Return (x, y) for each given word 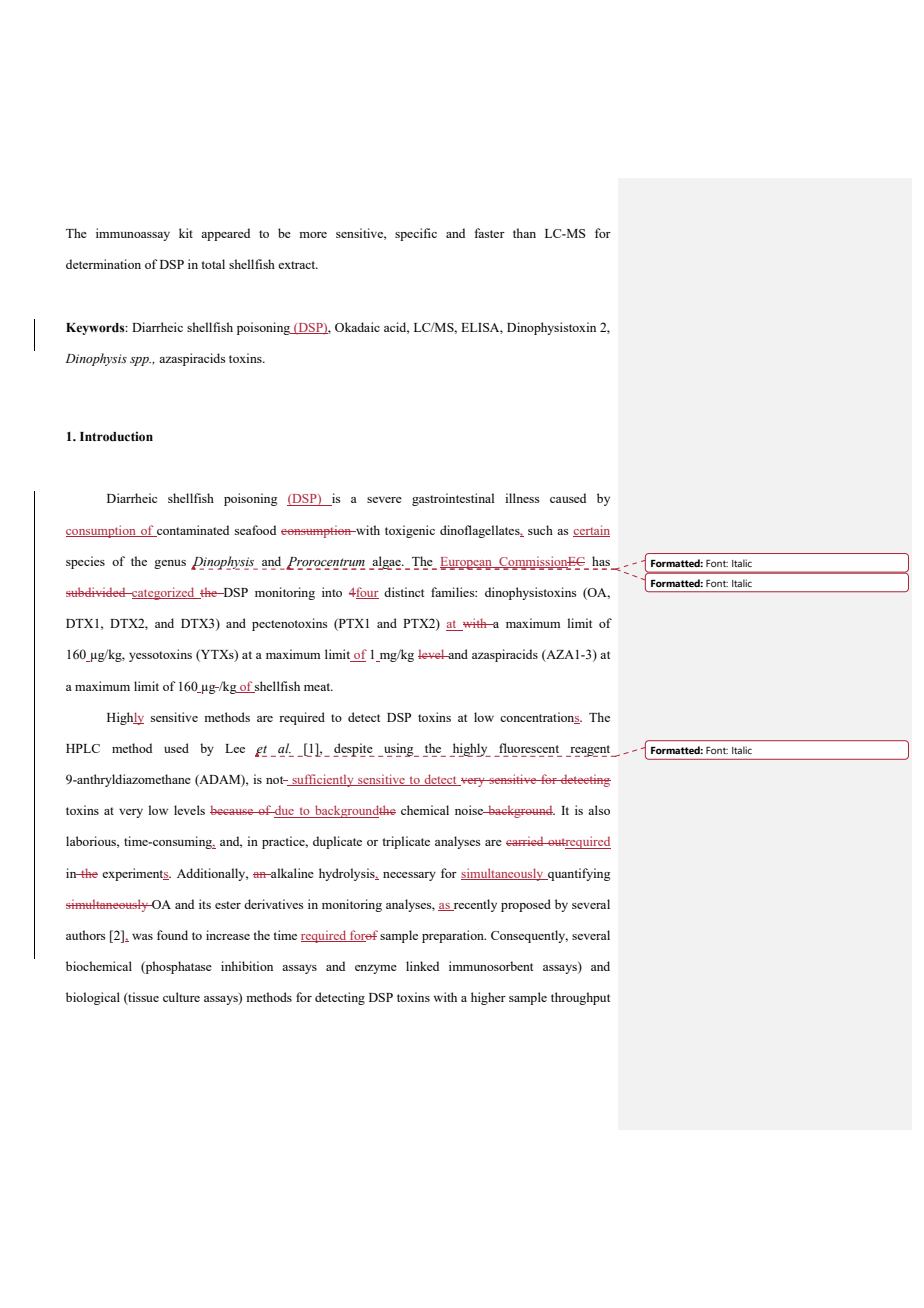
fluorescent (529, 748)
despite (353, 750)
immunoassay (133, 234)
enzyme (376, 969)
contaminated (192, 531)
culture (181, 997)
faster (490, 233)
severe (384, 500)
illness (522, 498)
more (313, 235)
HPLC (83, 748)
